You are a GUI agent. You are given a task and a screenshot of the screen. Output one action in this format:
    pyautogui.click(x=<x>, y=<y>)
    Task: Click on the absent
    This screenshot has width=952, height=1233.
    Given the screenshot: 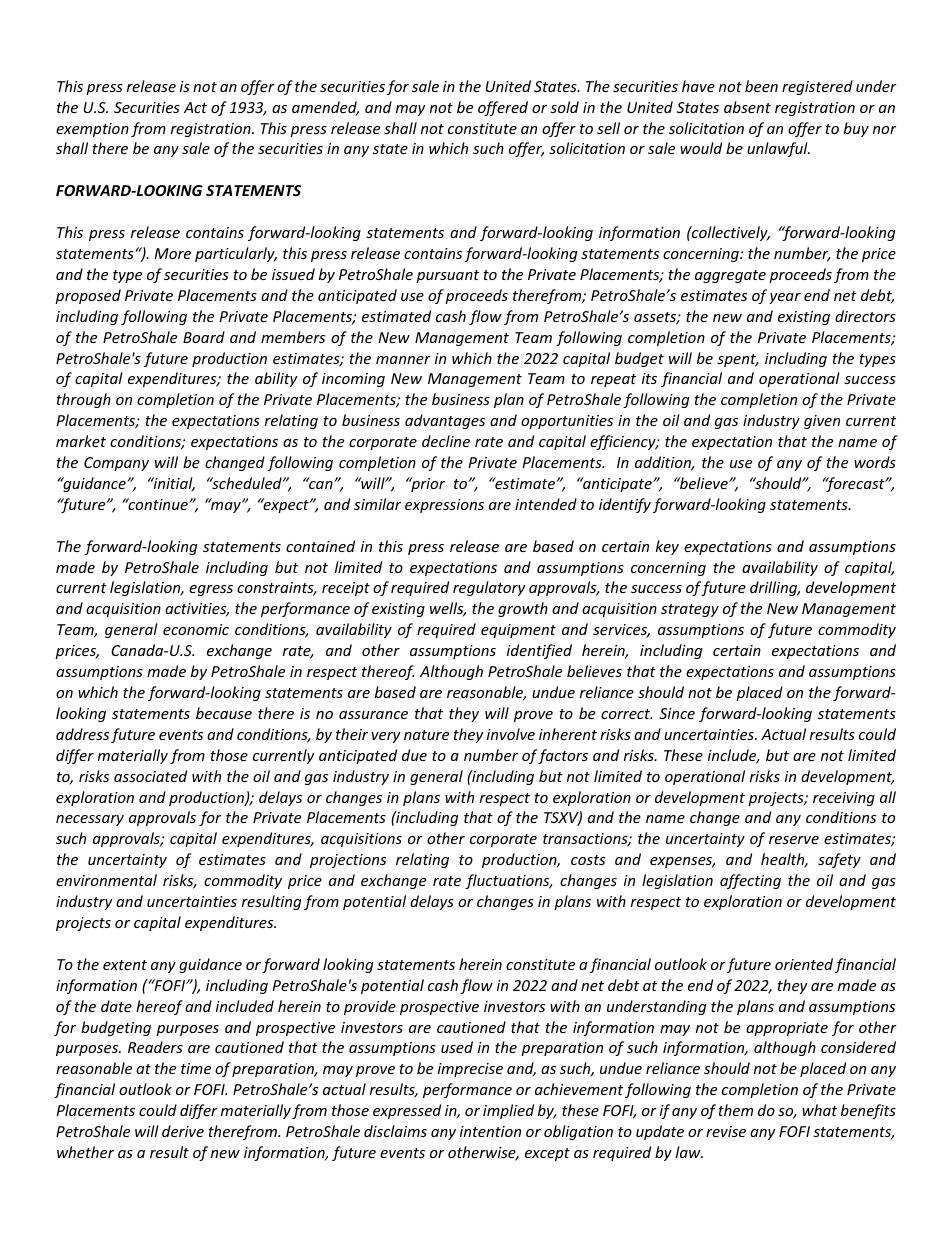 What is the action you would take?
    pyautogui.click(x=747, y=107)
